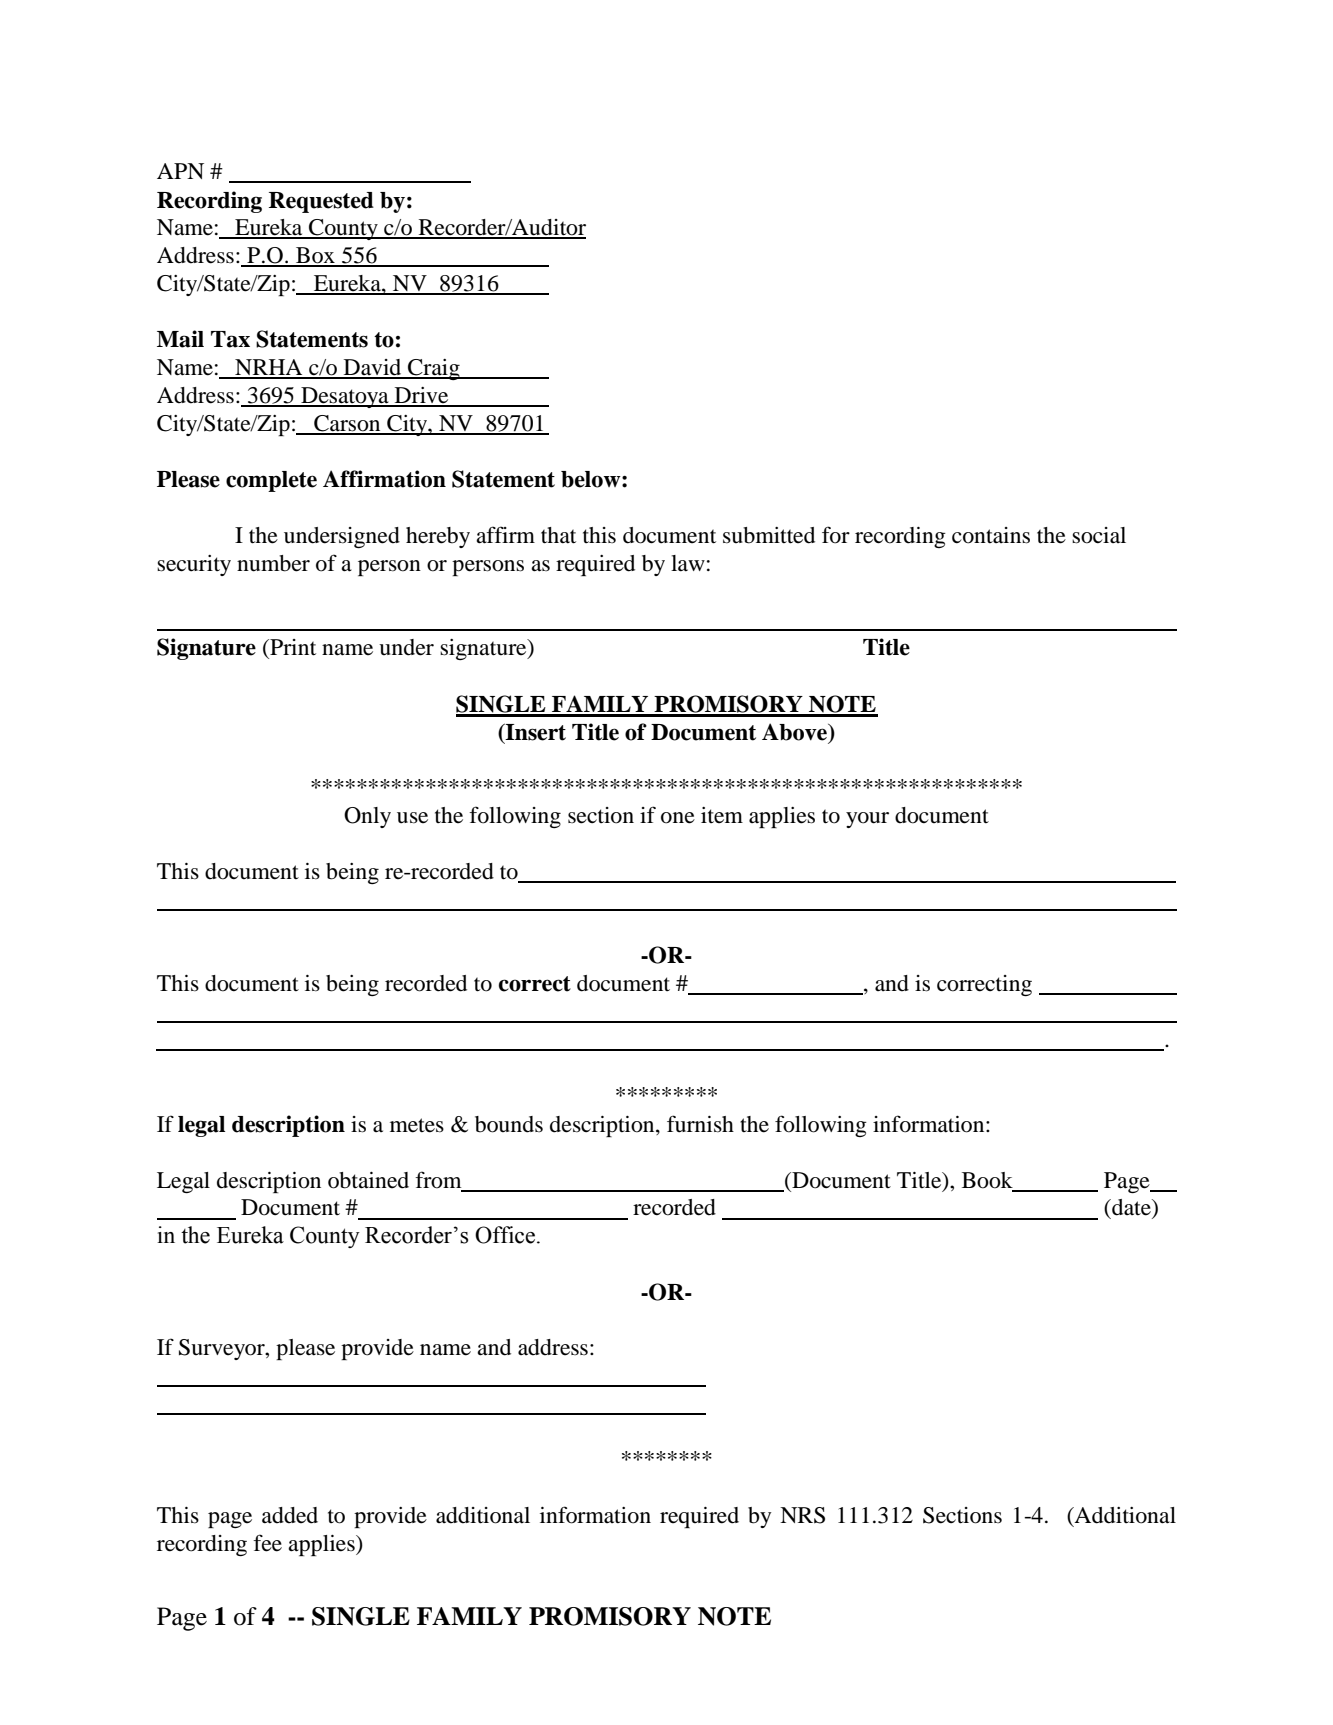 This screenshot has width=1333, height=1725. What do you see at coordinates (434, 369) in the screenshot?
I see `Craig` at bounding box center [434, 369].
